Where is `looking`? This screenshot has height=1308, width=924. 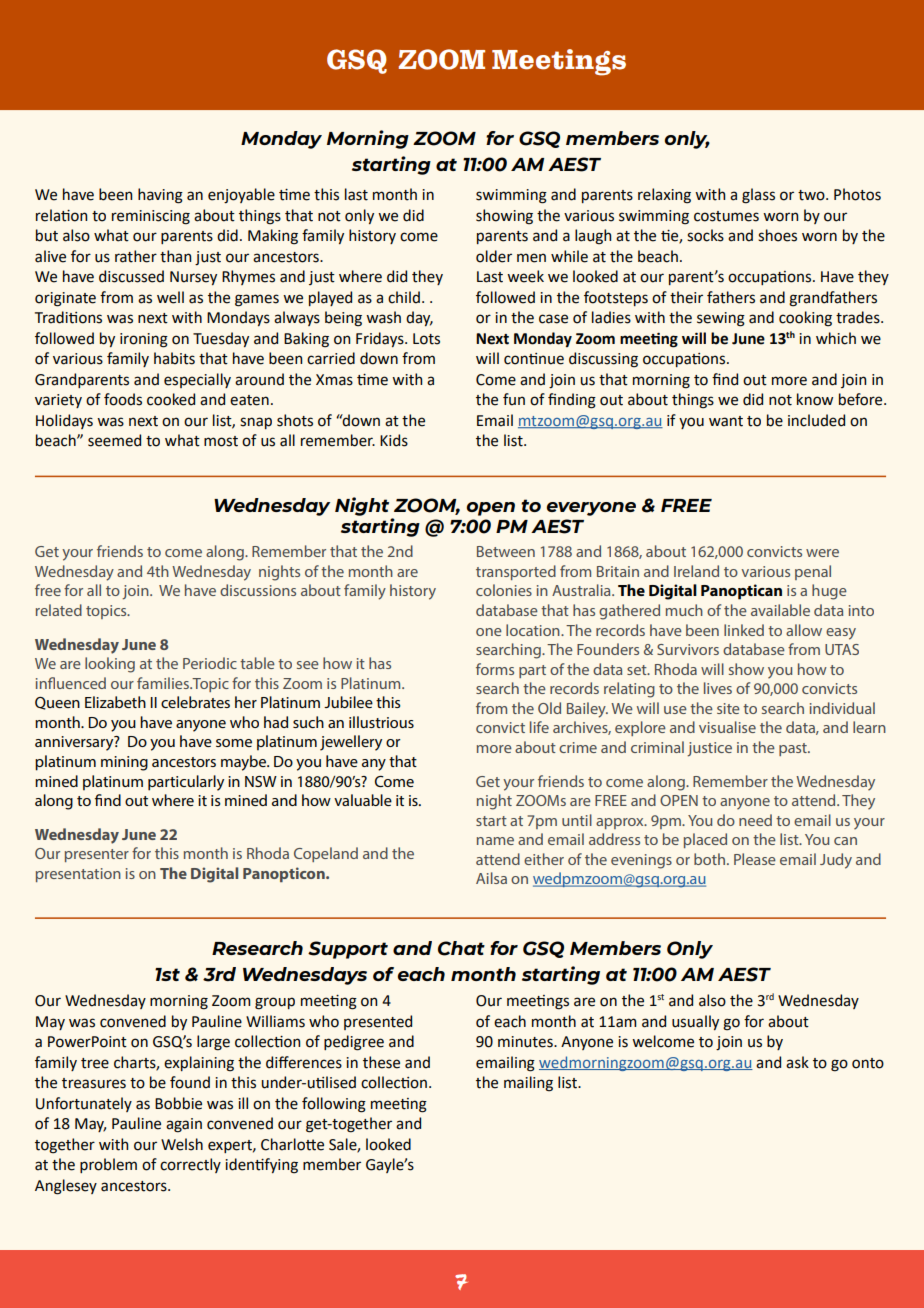
looking is located at coordinates (110, 665).
